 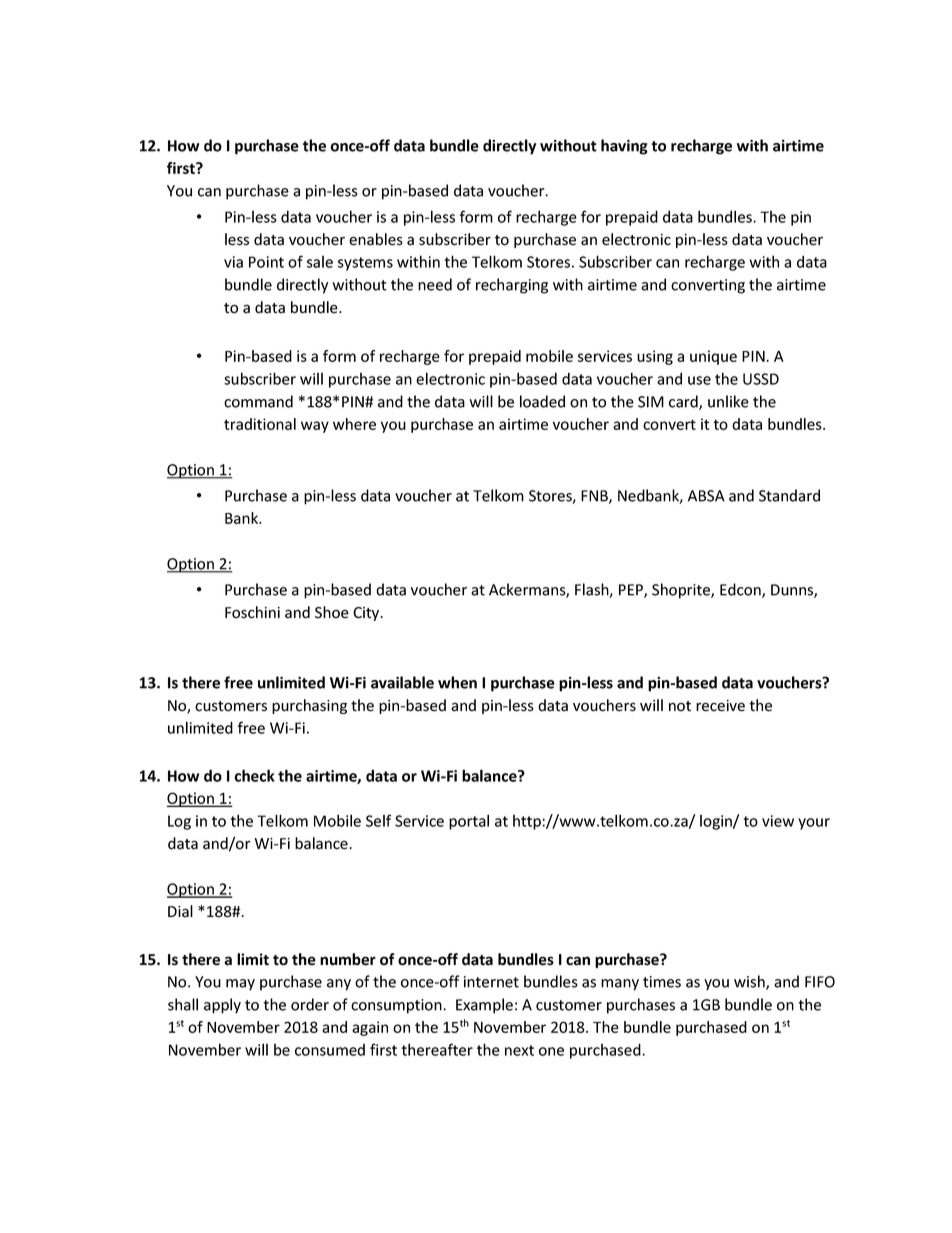 I want to click on Shoe, so click(x=332, y=612).
